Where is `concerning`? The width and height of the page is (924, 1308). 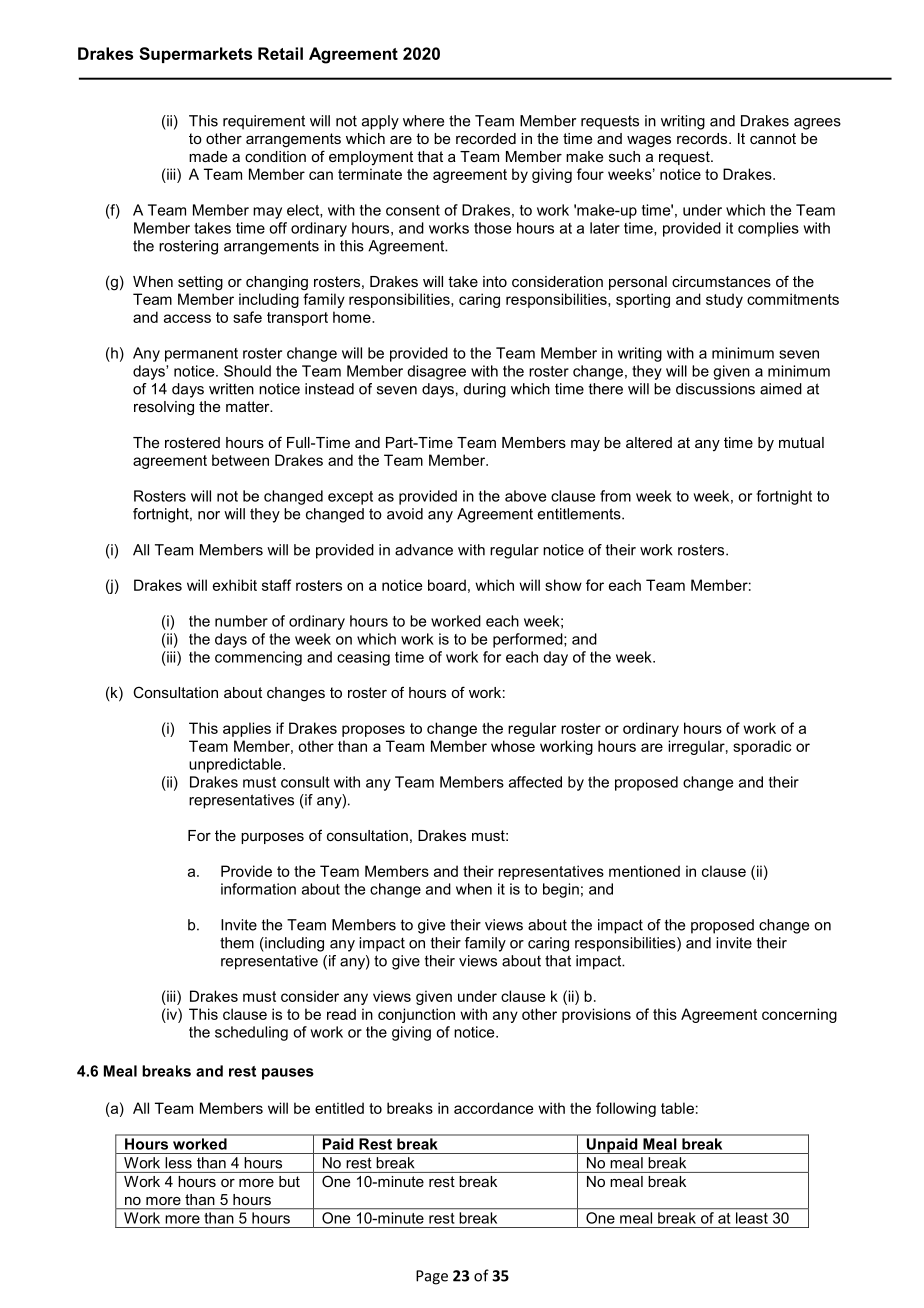 concerning is located at coordinates (799, 1015).
